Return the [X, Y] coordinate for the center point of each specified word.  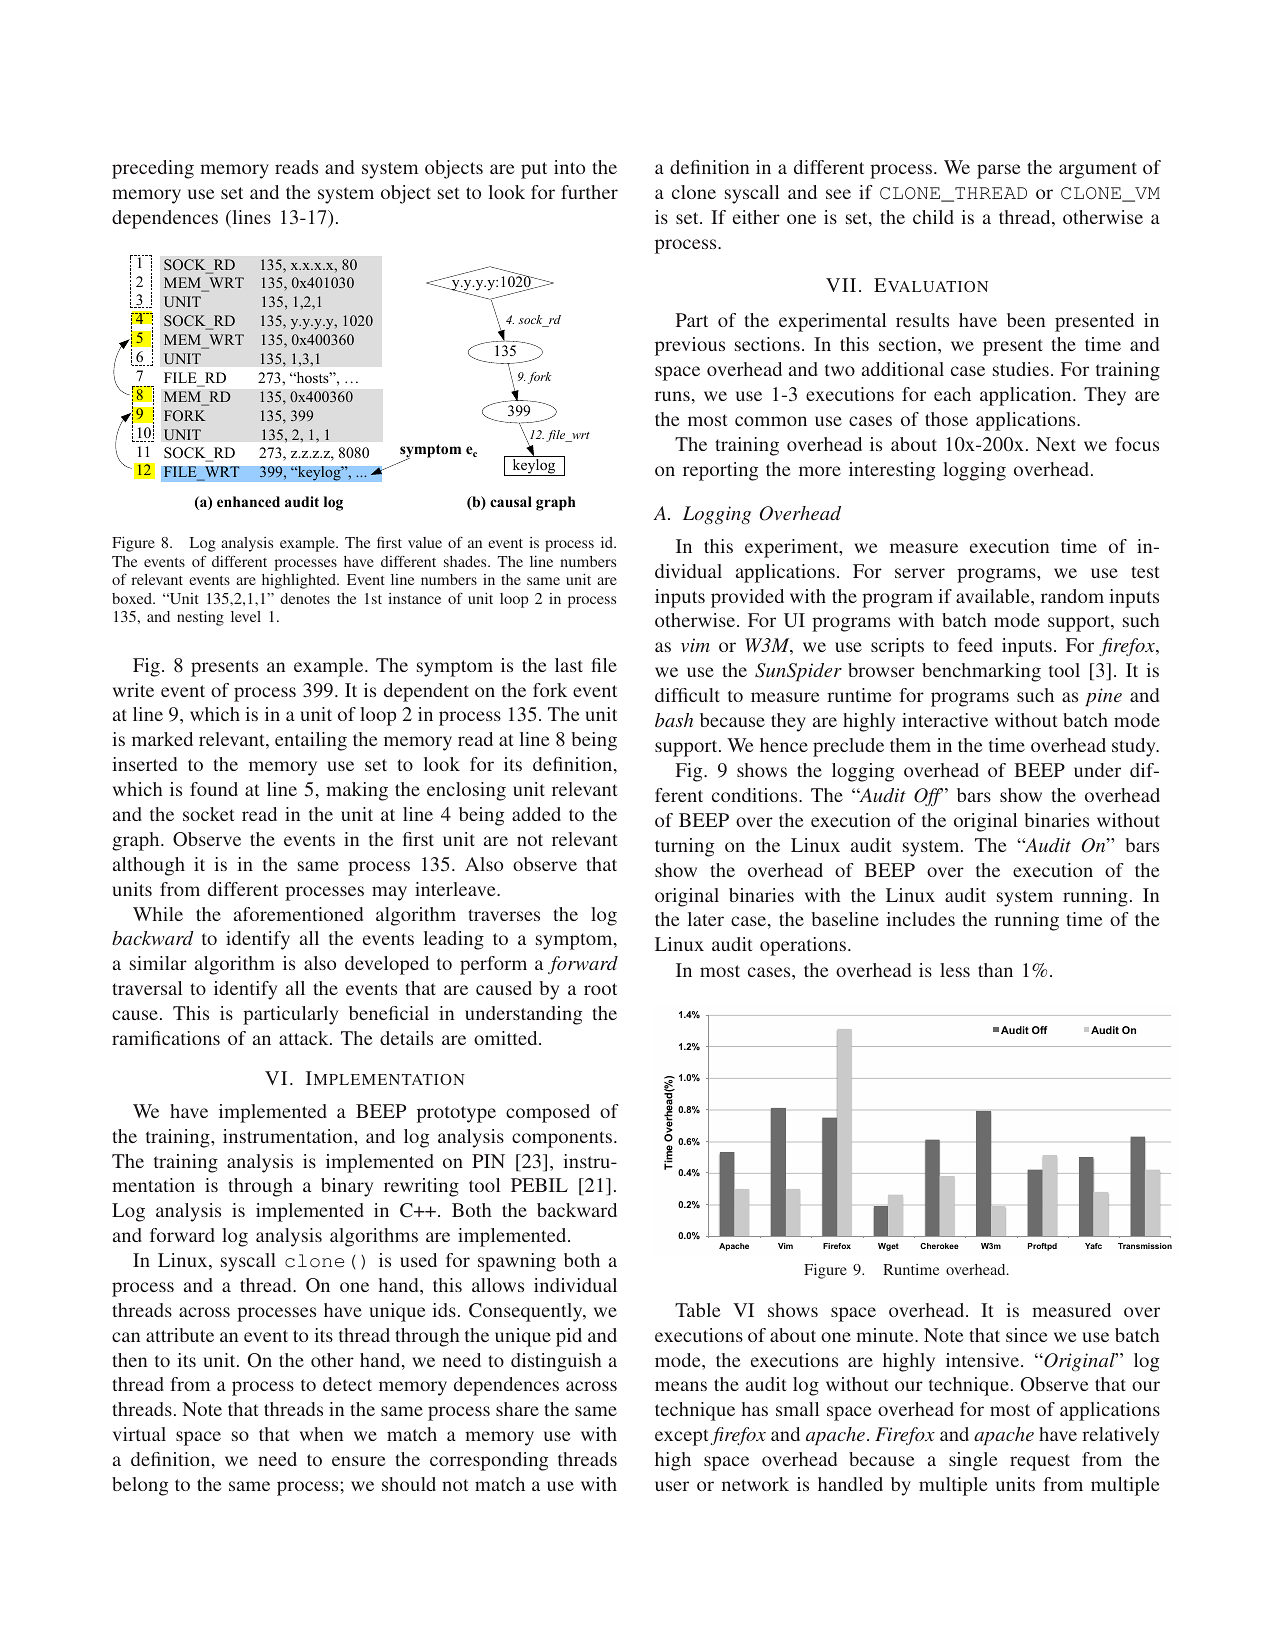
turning [684, 847]
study [1135, 747]
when [321, 1434]
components [562, 1139]
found [214, 789]
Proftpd [1042, 1247]
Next [1056, 444]
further [589, 192]
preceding [153, 169]
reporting [720, 471]
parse [998, 171]
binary [347, 1187]
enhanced [248, 501]
